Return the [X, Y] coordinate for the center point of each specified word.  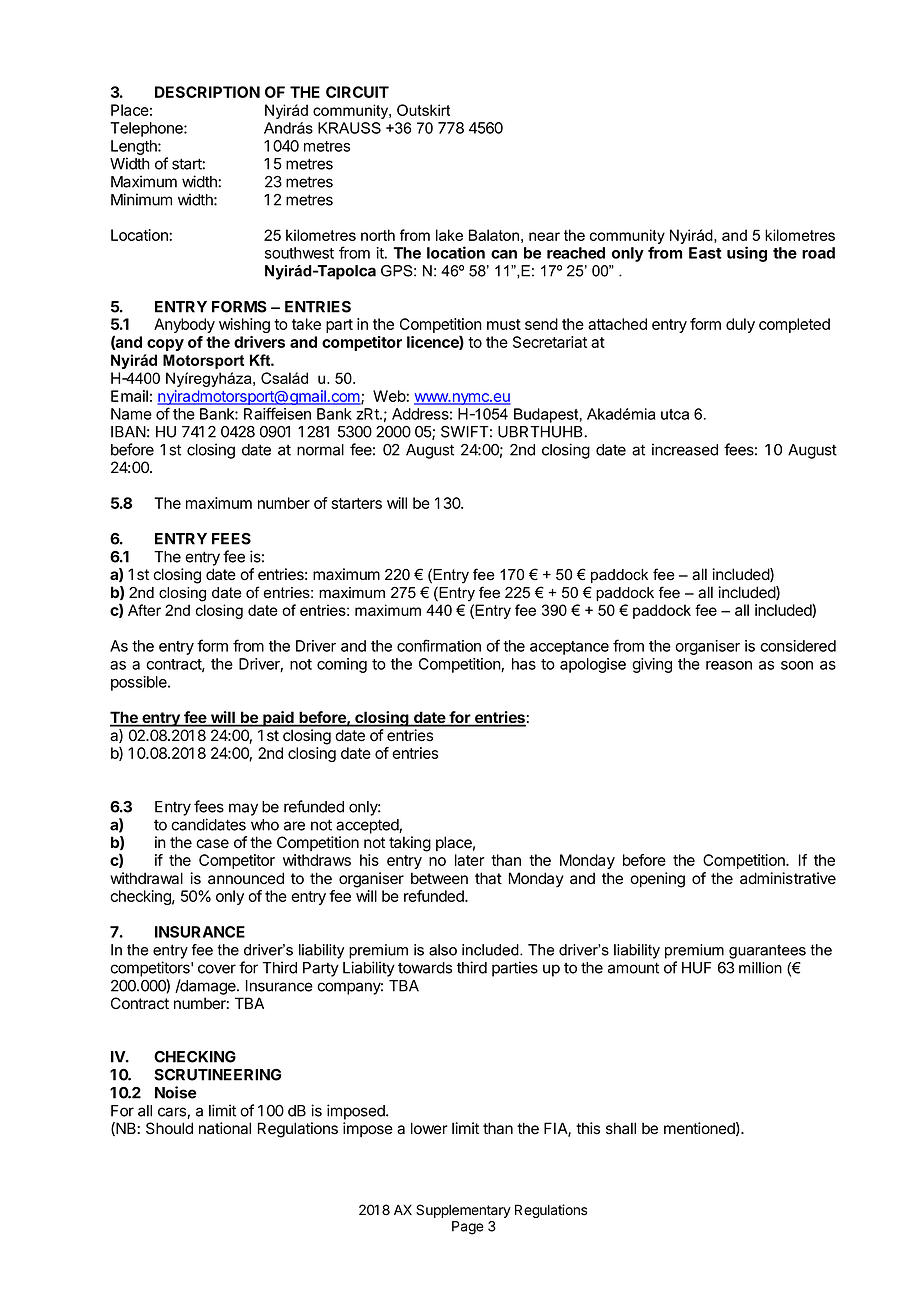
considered [798, 646]
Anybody [184, 325]
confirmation [439, 645]
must [504, 324]
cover [217, 969]
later [470, 860]
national [225, 1128]
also [443, 950]
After [144, 610]
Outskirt [423, 110]
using [747, 254]
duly [740, 325]
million [760, 968]
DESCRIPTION [207, 92]
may [243, 809]
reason [729, 665]
